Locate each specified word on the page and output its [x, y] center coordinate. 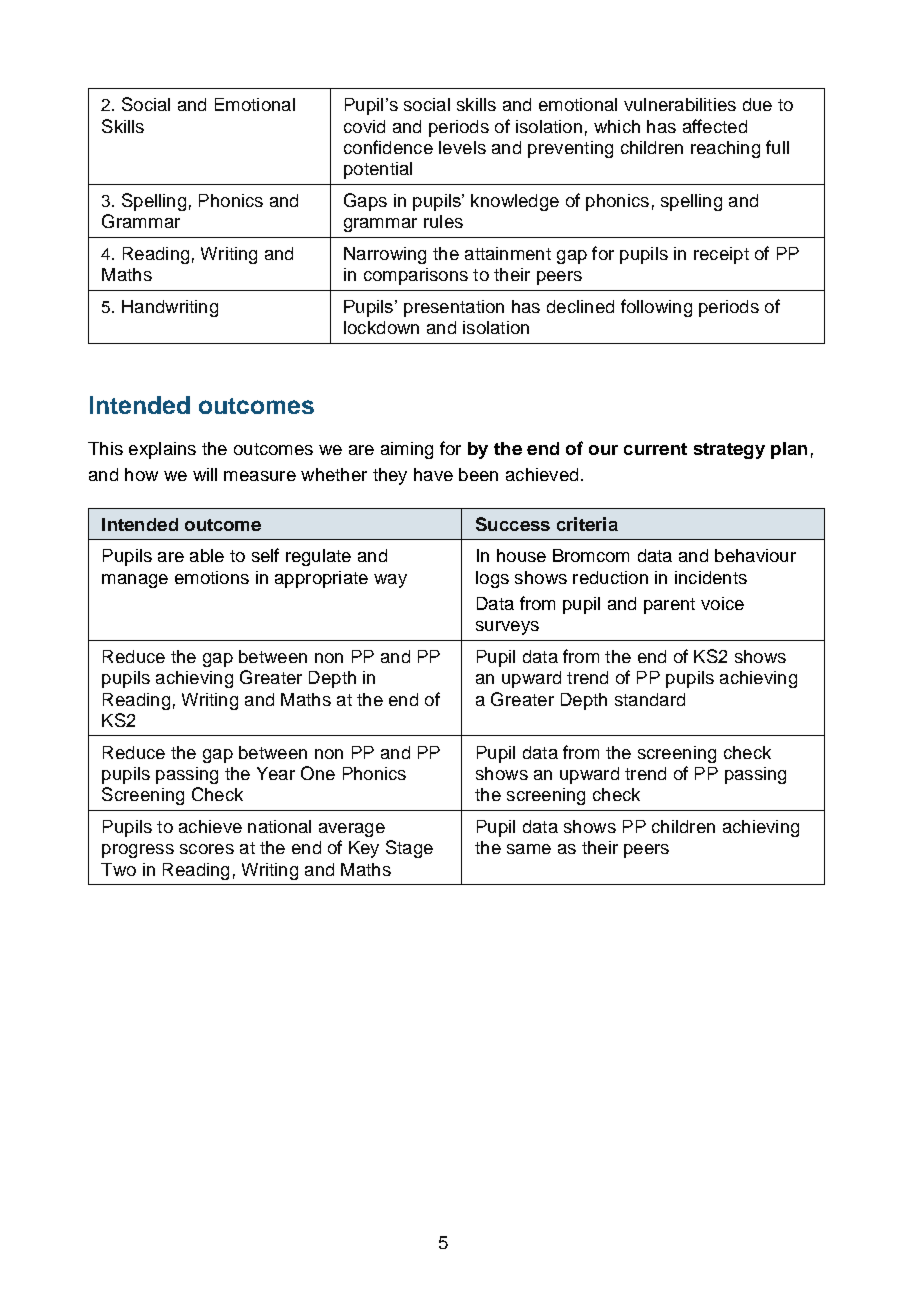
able [207, 555]
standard [650, 699]
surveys [507, 628]
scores [207, 849]
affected [715, 126]
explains [162, 450]
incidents [711, 577]
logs [492, 579]
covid [364, 126]
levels [462, 147]
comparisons [416, 276]
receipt [721, 255]
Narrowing [385, 255]
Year [276, 773]
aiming [407, 450]
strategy [729, 451]
